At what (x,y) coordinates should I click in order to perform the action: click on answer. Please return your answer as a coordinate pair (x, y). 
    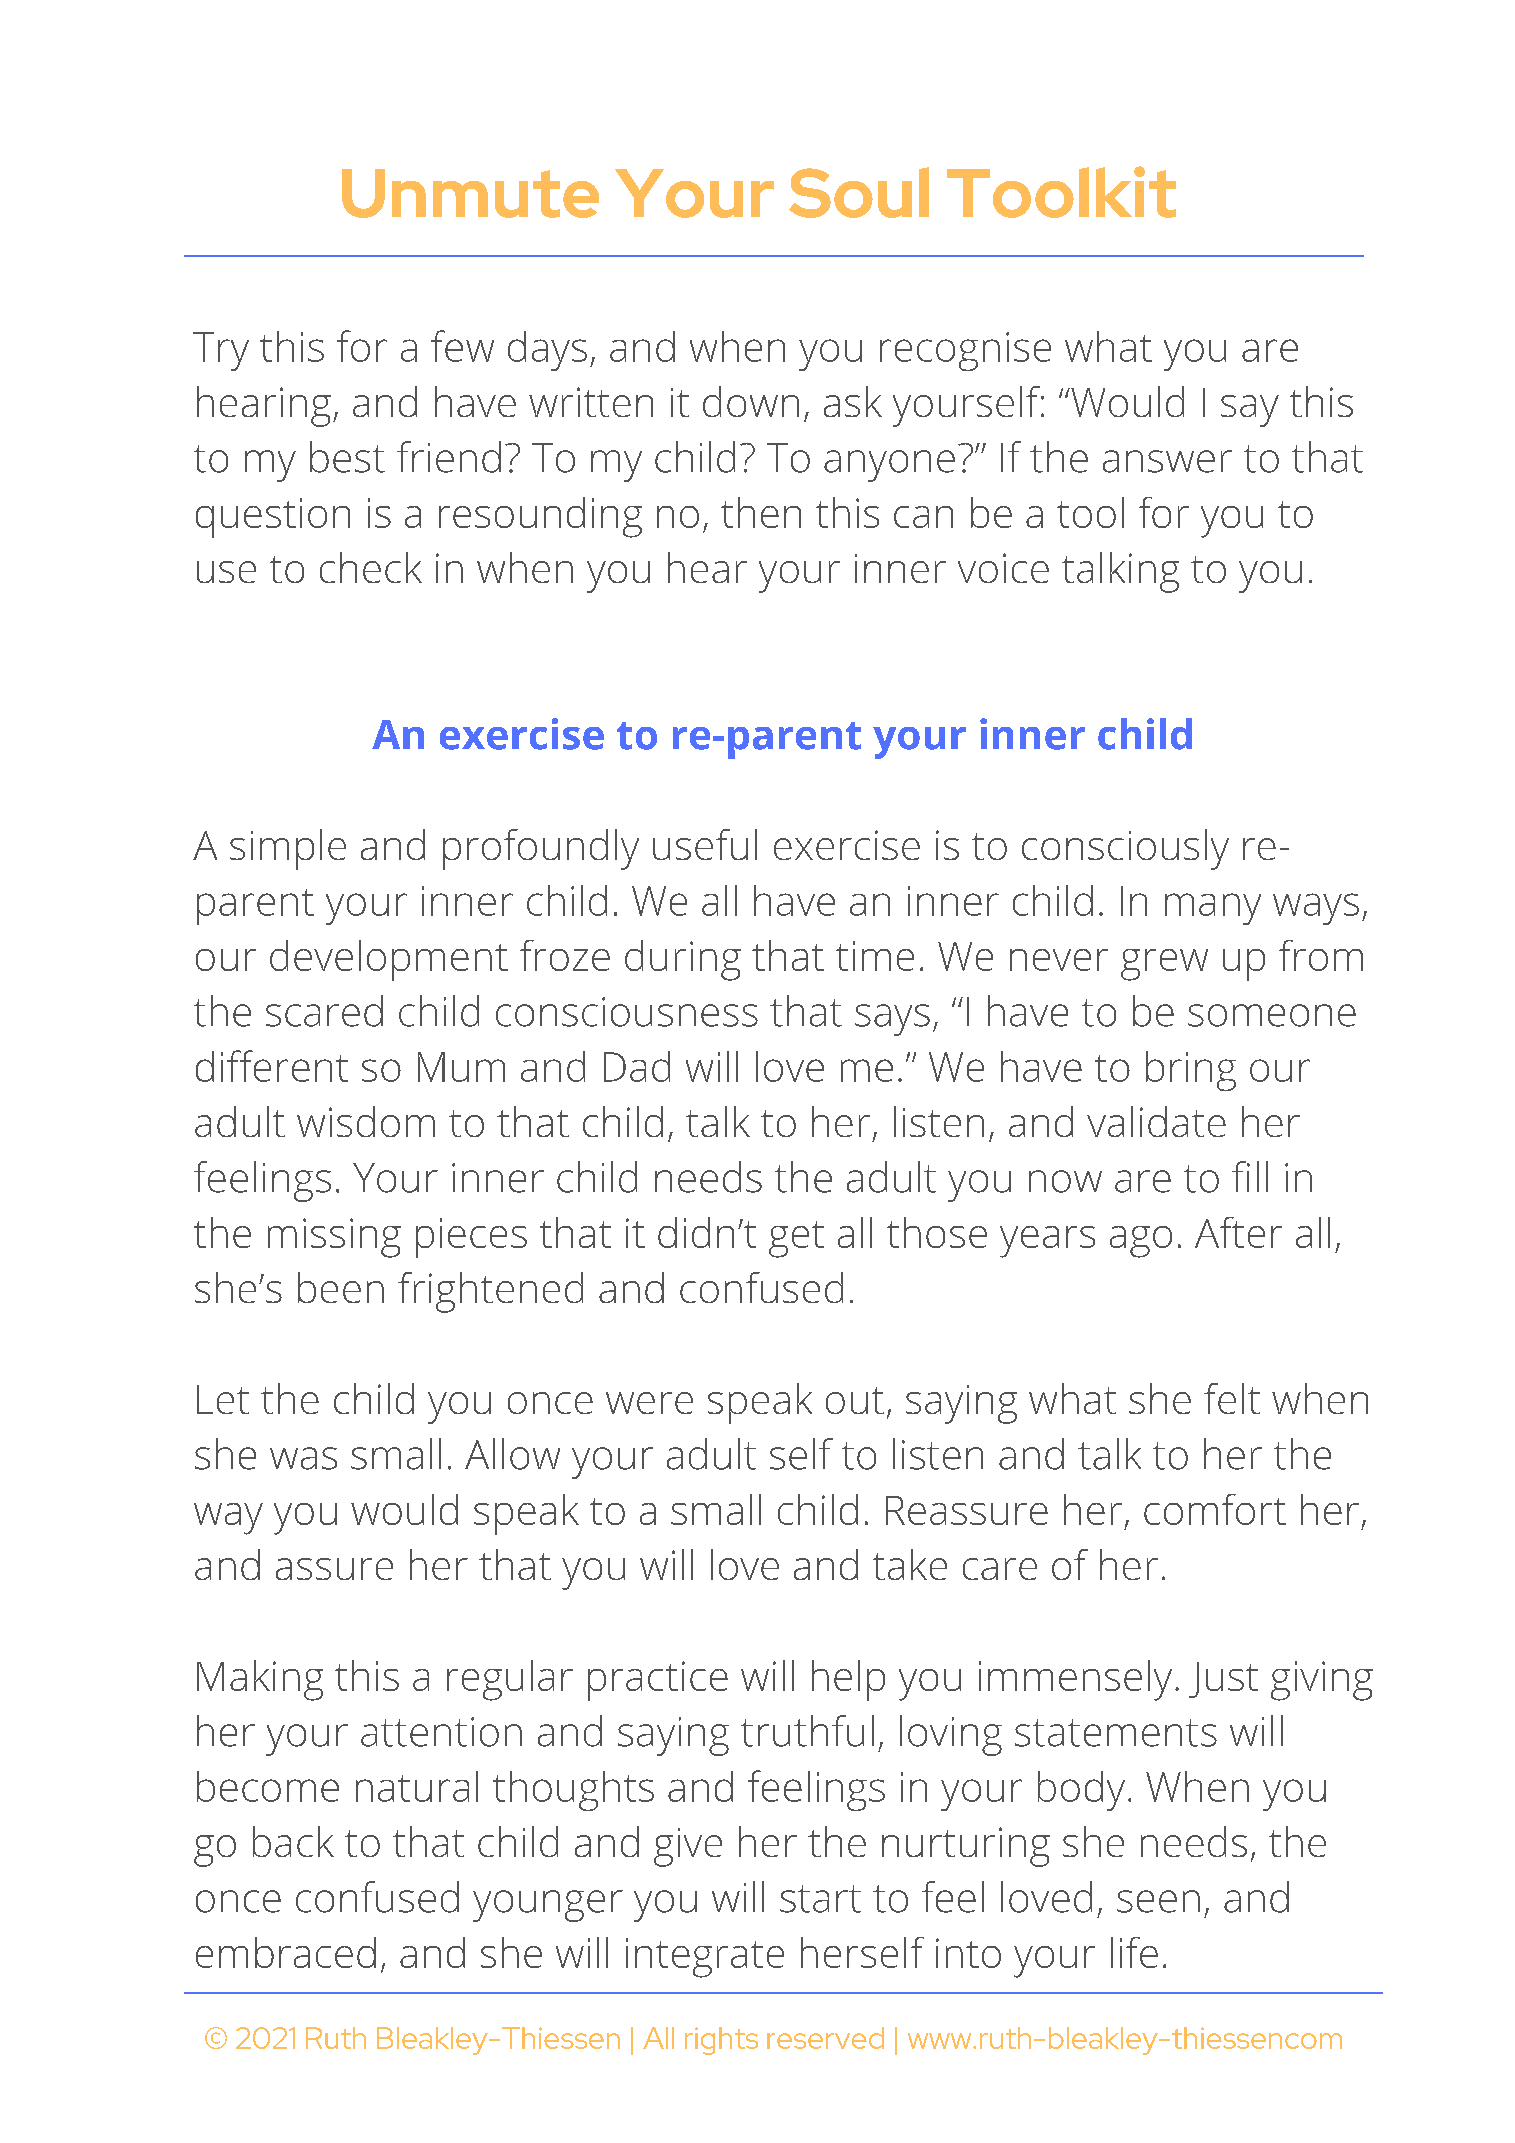
    Looking at the image, I should click on (1167, 461).
